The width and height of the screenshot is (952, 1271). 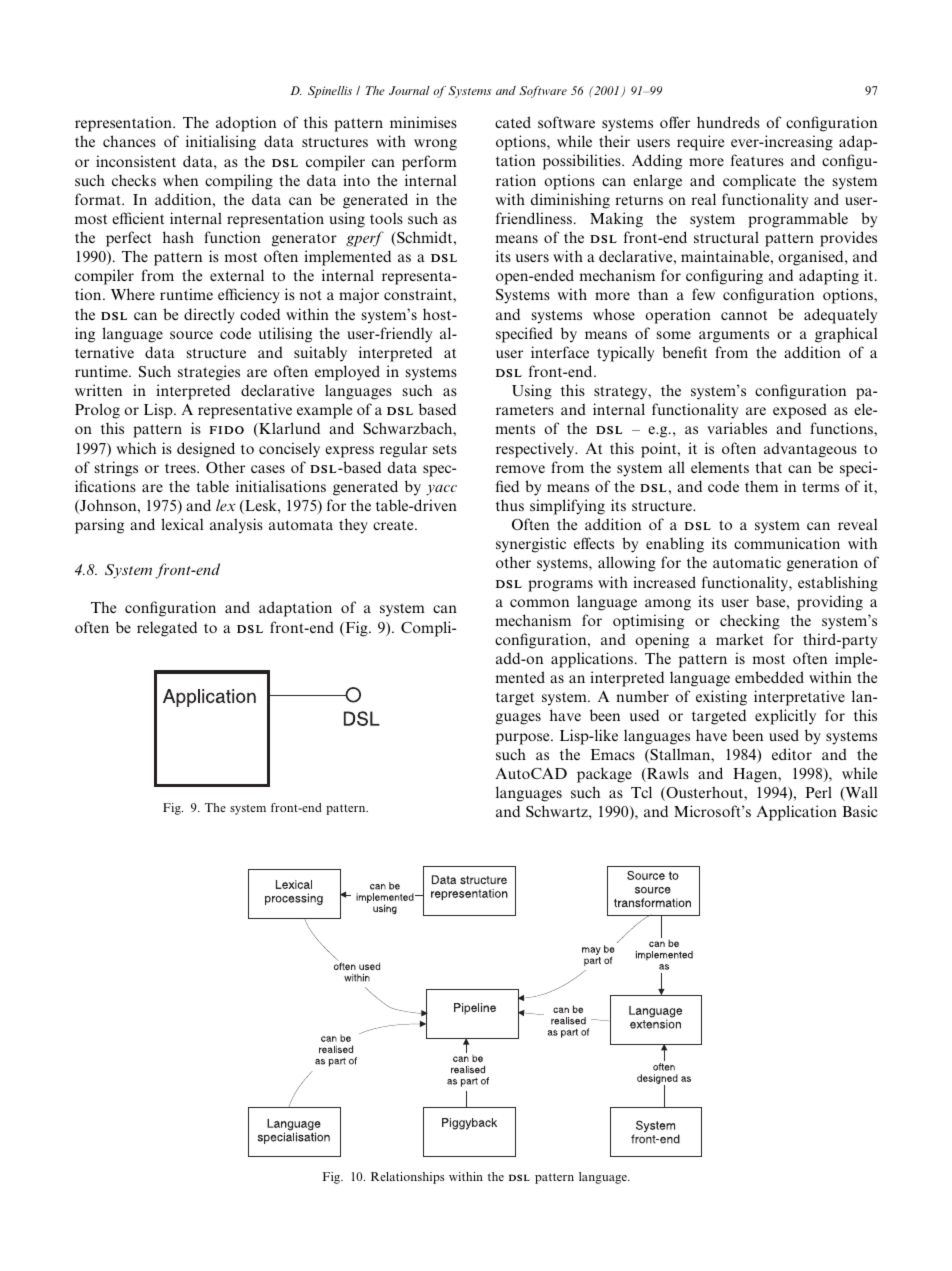 I want to click on external, so click(x=237, y=275).
